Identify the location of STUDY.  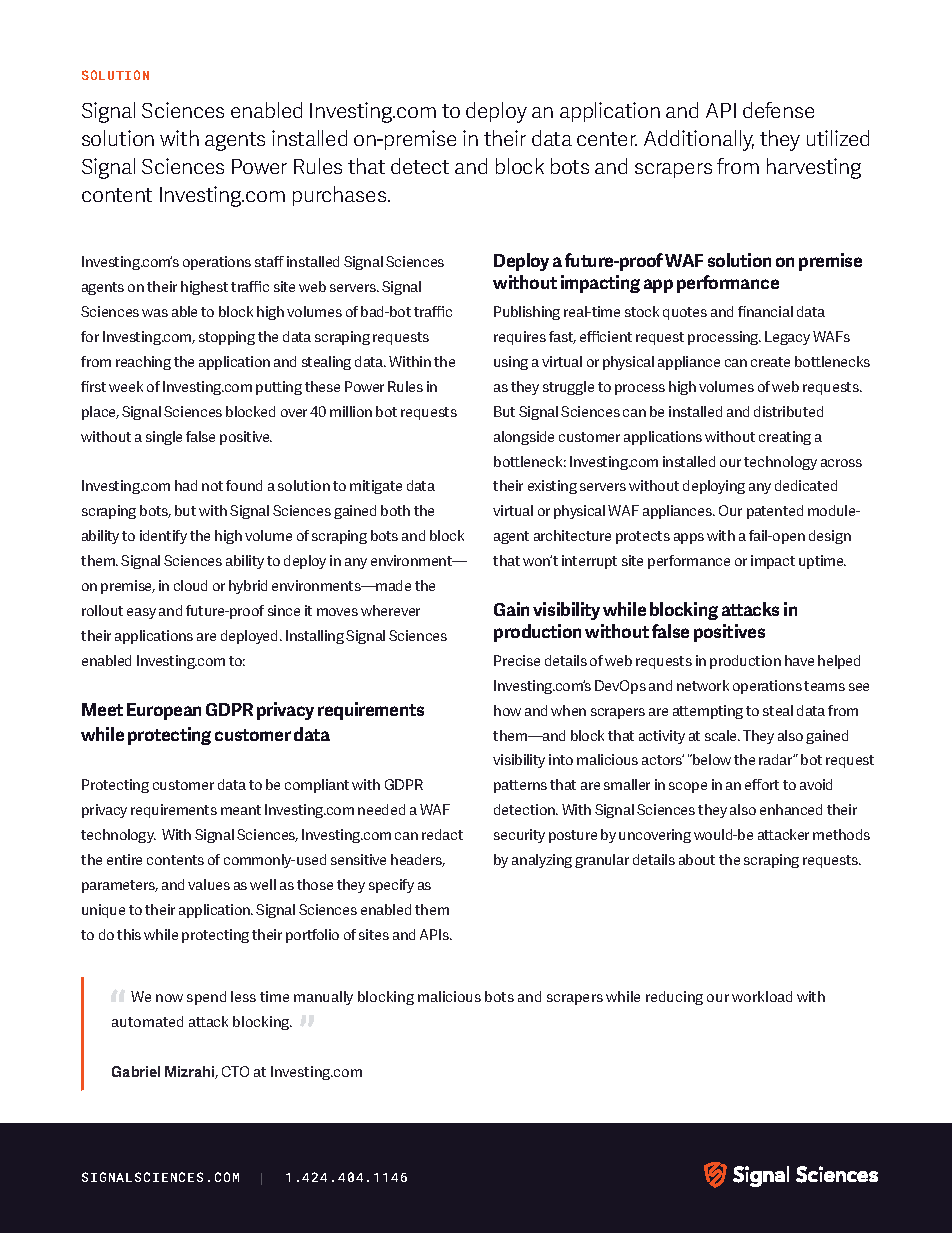
(147, 1177).
